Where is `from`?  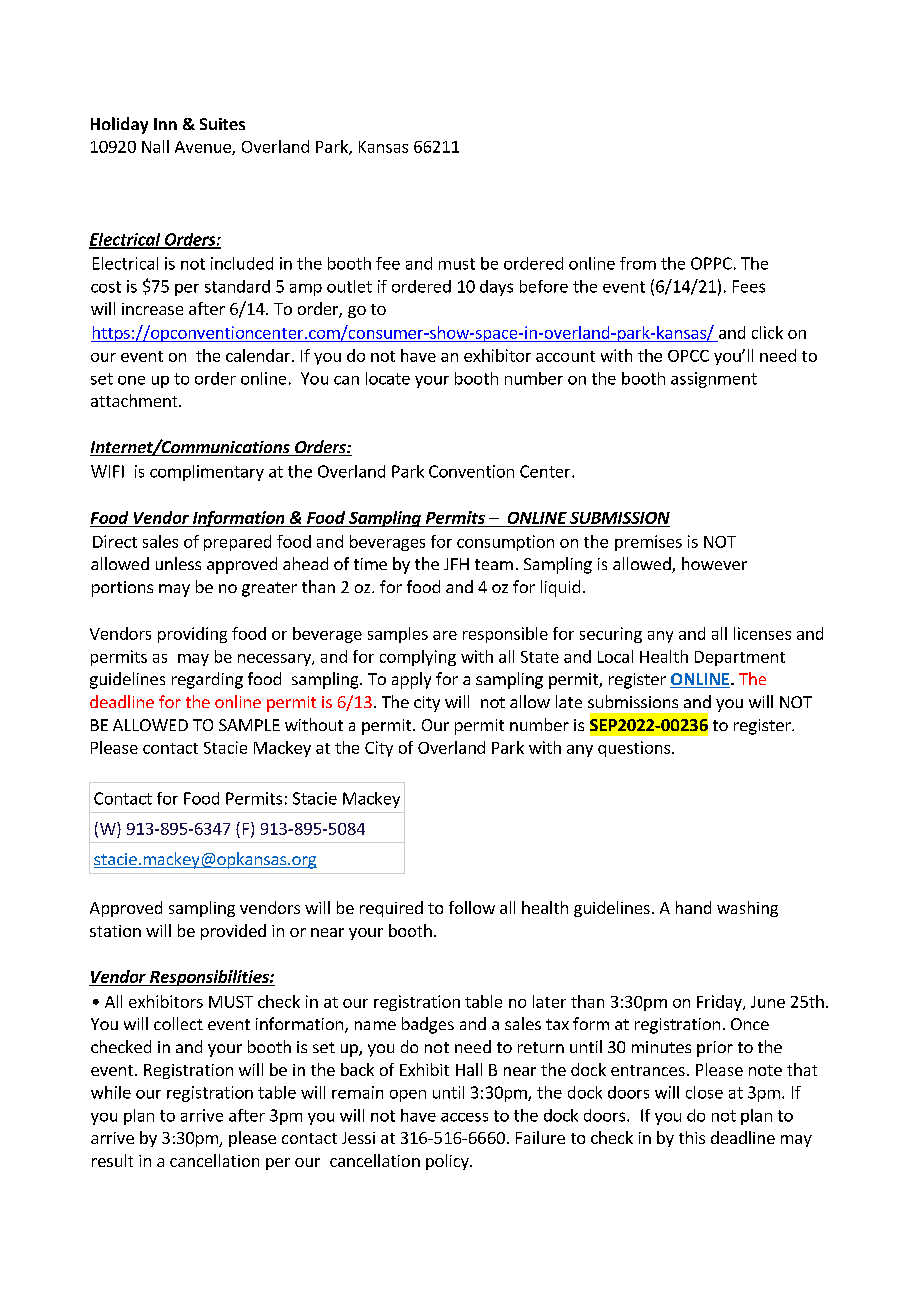 from is located at coordinates (638, 263).
